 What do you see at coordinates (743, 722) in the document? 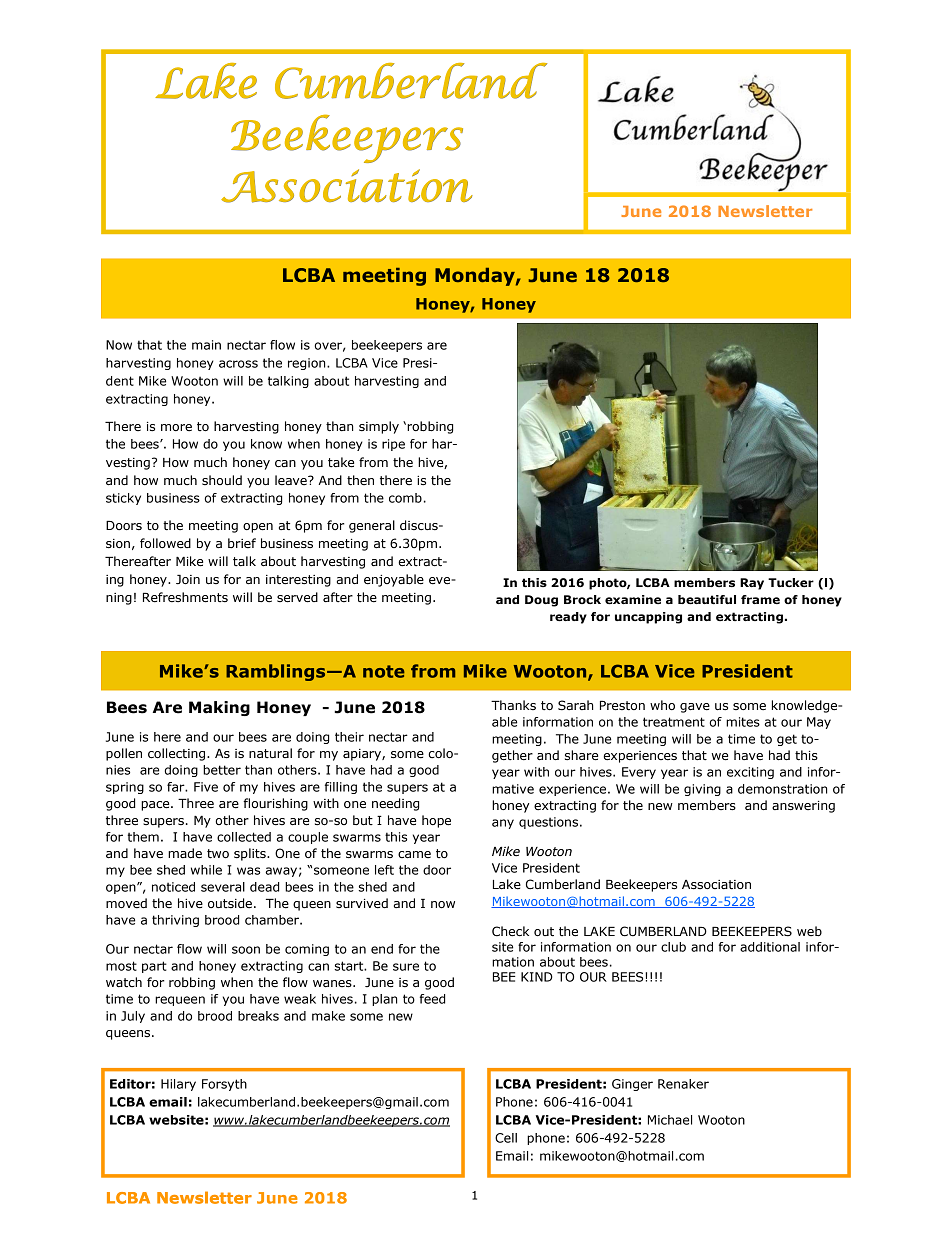
I see `mites` at bounding box center [743, 722].
